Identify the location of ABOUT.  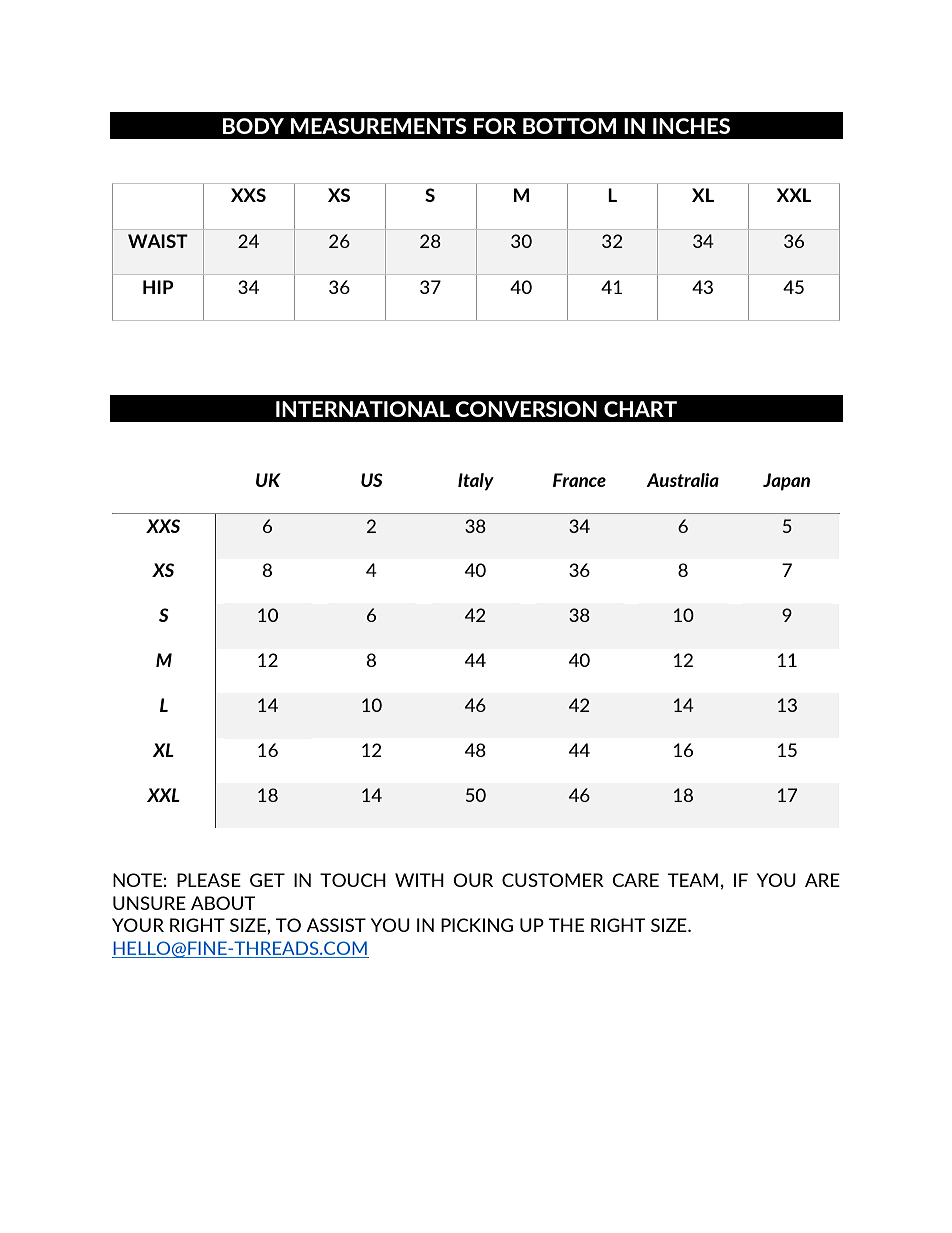
(223, 903).
